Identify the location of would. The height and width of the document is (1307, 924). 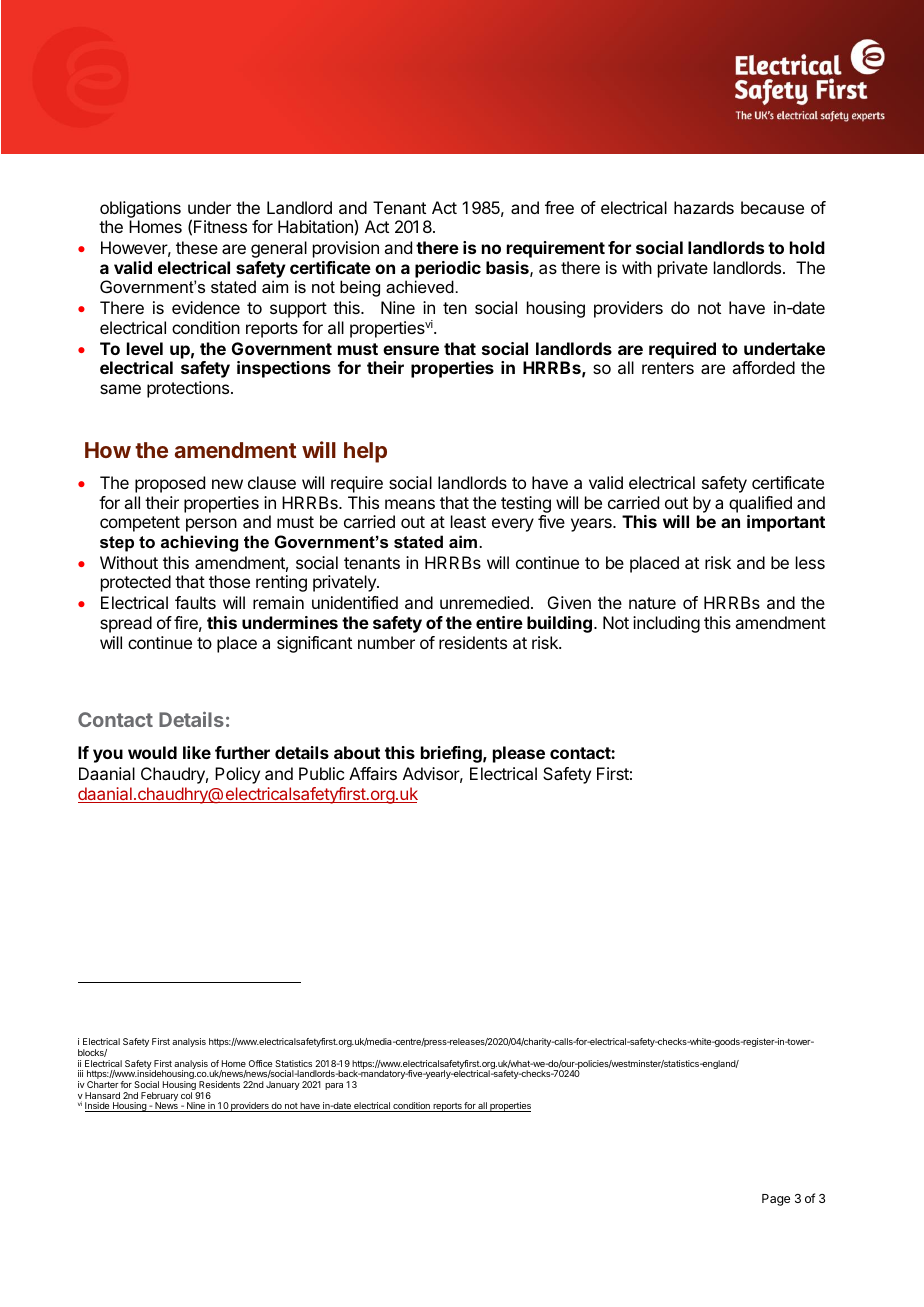
(152, 752).
